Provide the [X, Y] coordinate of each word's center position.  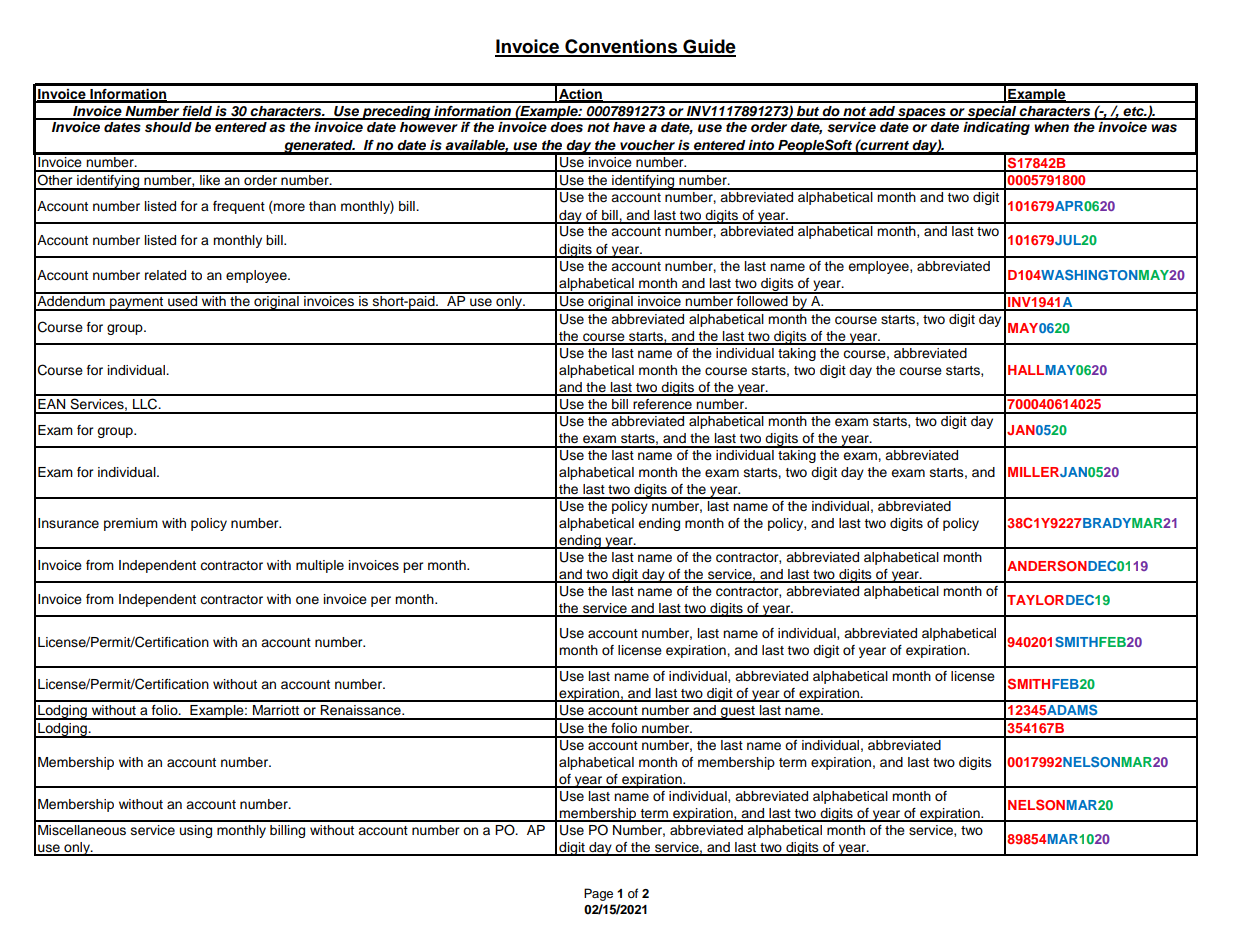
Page [598, 894]
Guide [708, 47]
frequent [239, 207]
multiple [320, 566]
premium [131, 524]
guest [738, 713]
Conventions [621, 47]
